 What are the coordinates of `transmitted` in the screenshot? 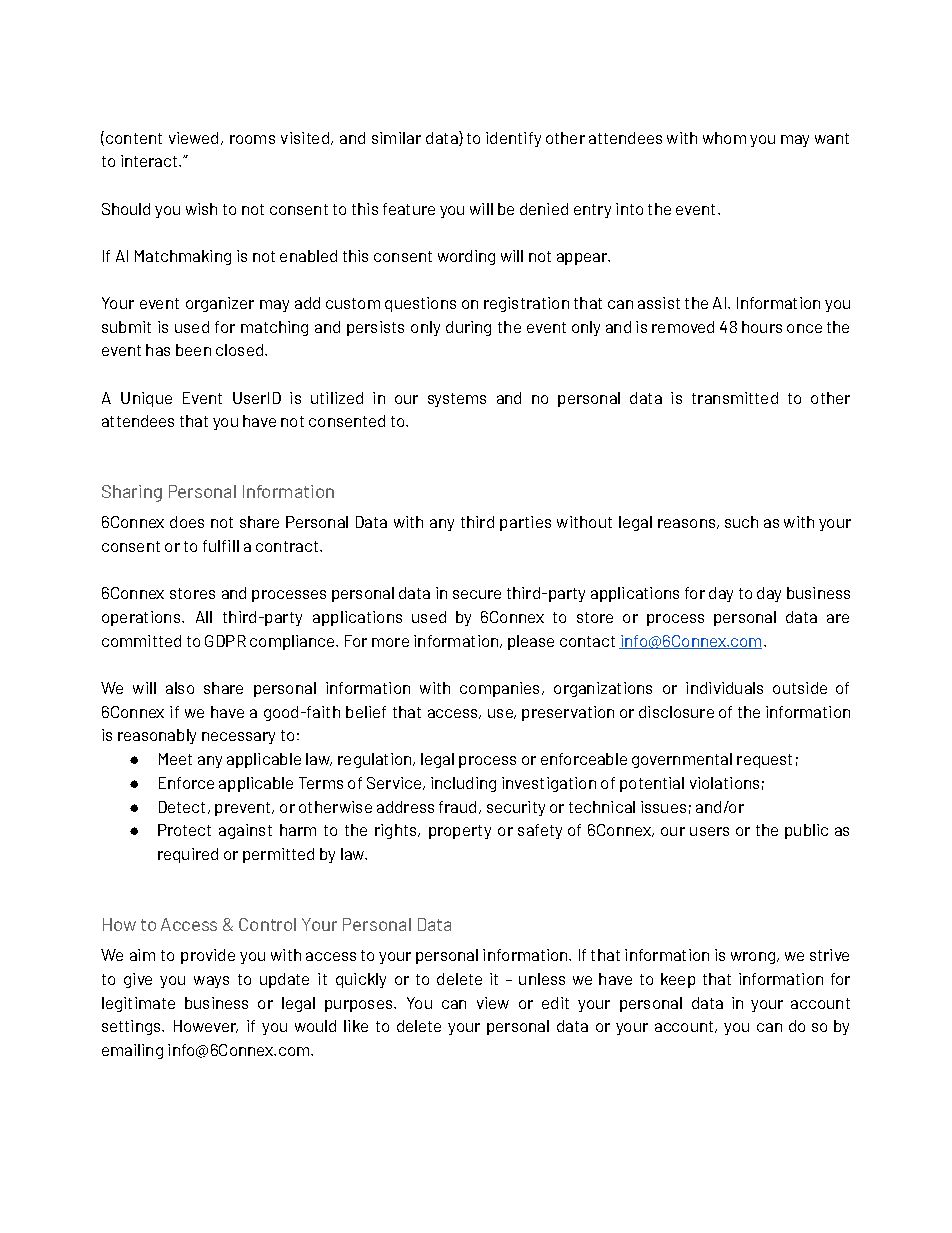 It's located at (735, 398).
